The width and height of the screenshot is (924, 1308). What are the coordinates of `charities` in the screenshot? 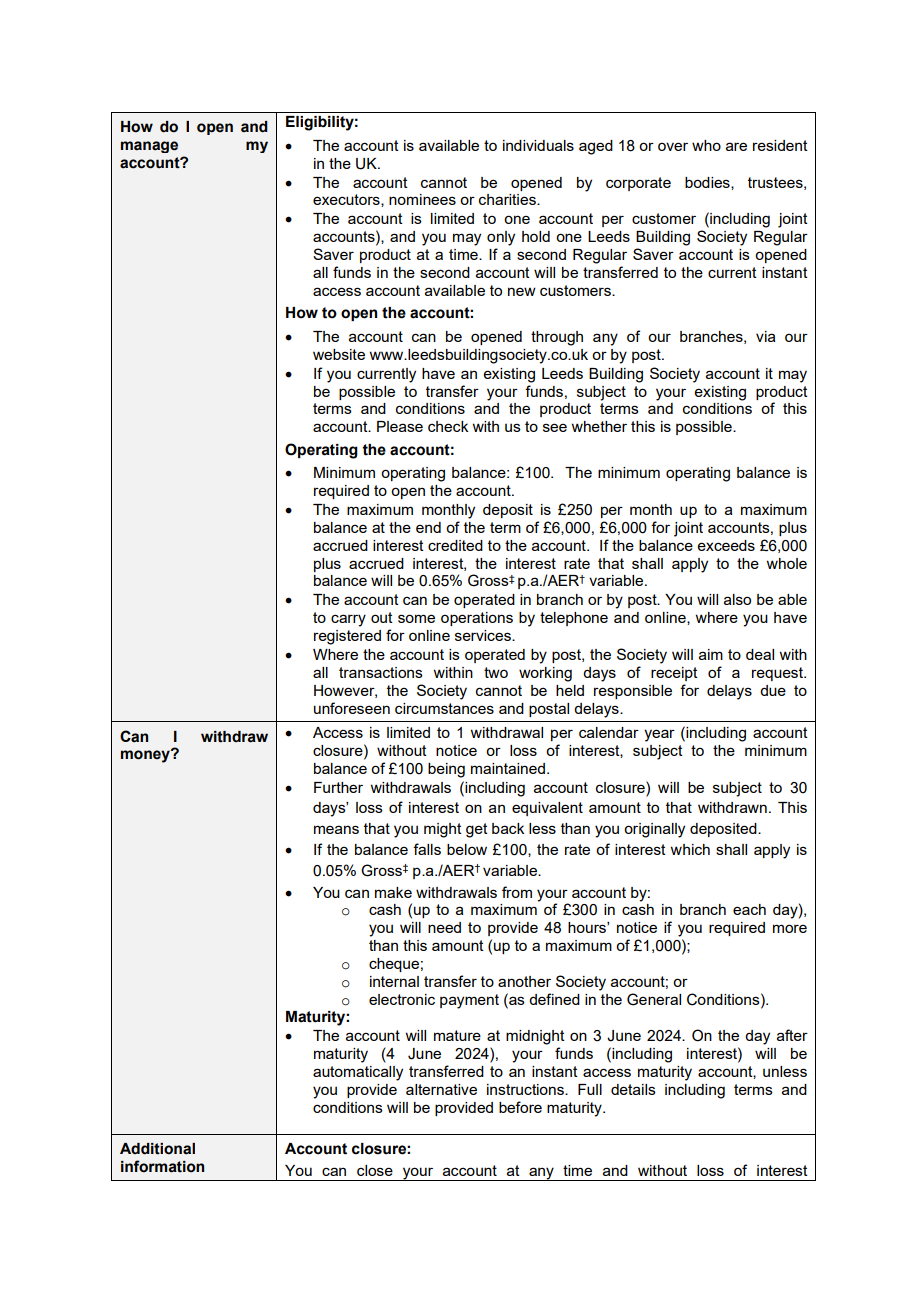 It's located at (508, 199).
